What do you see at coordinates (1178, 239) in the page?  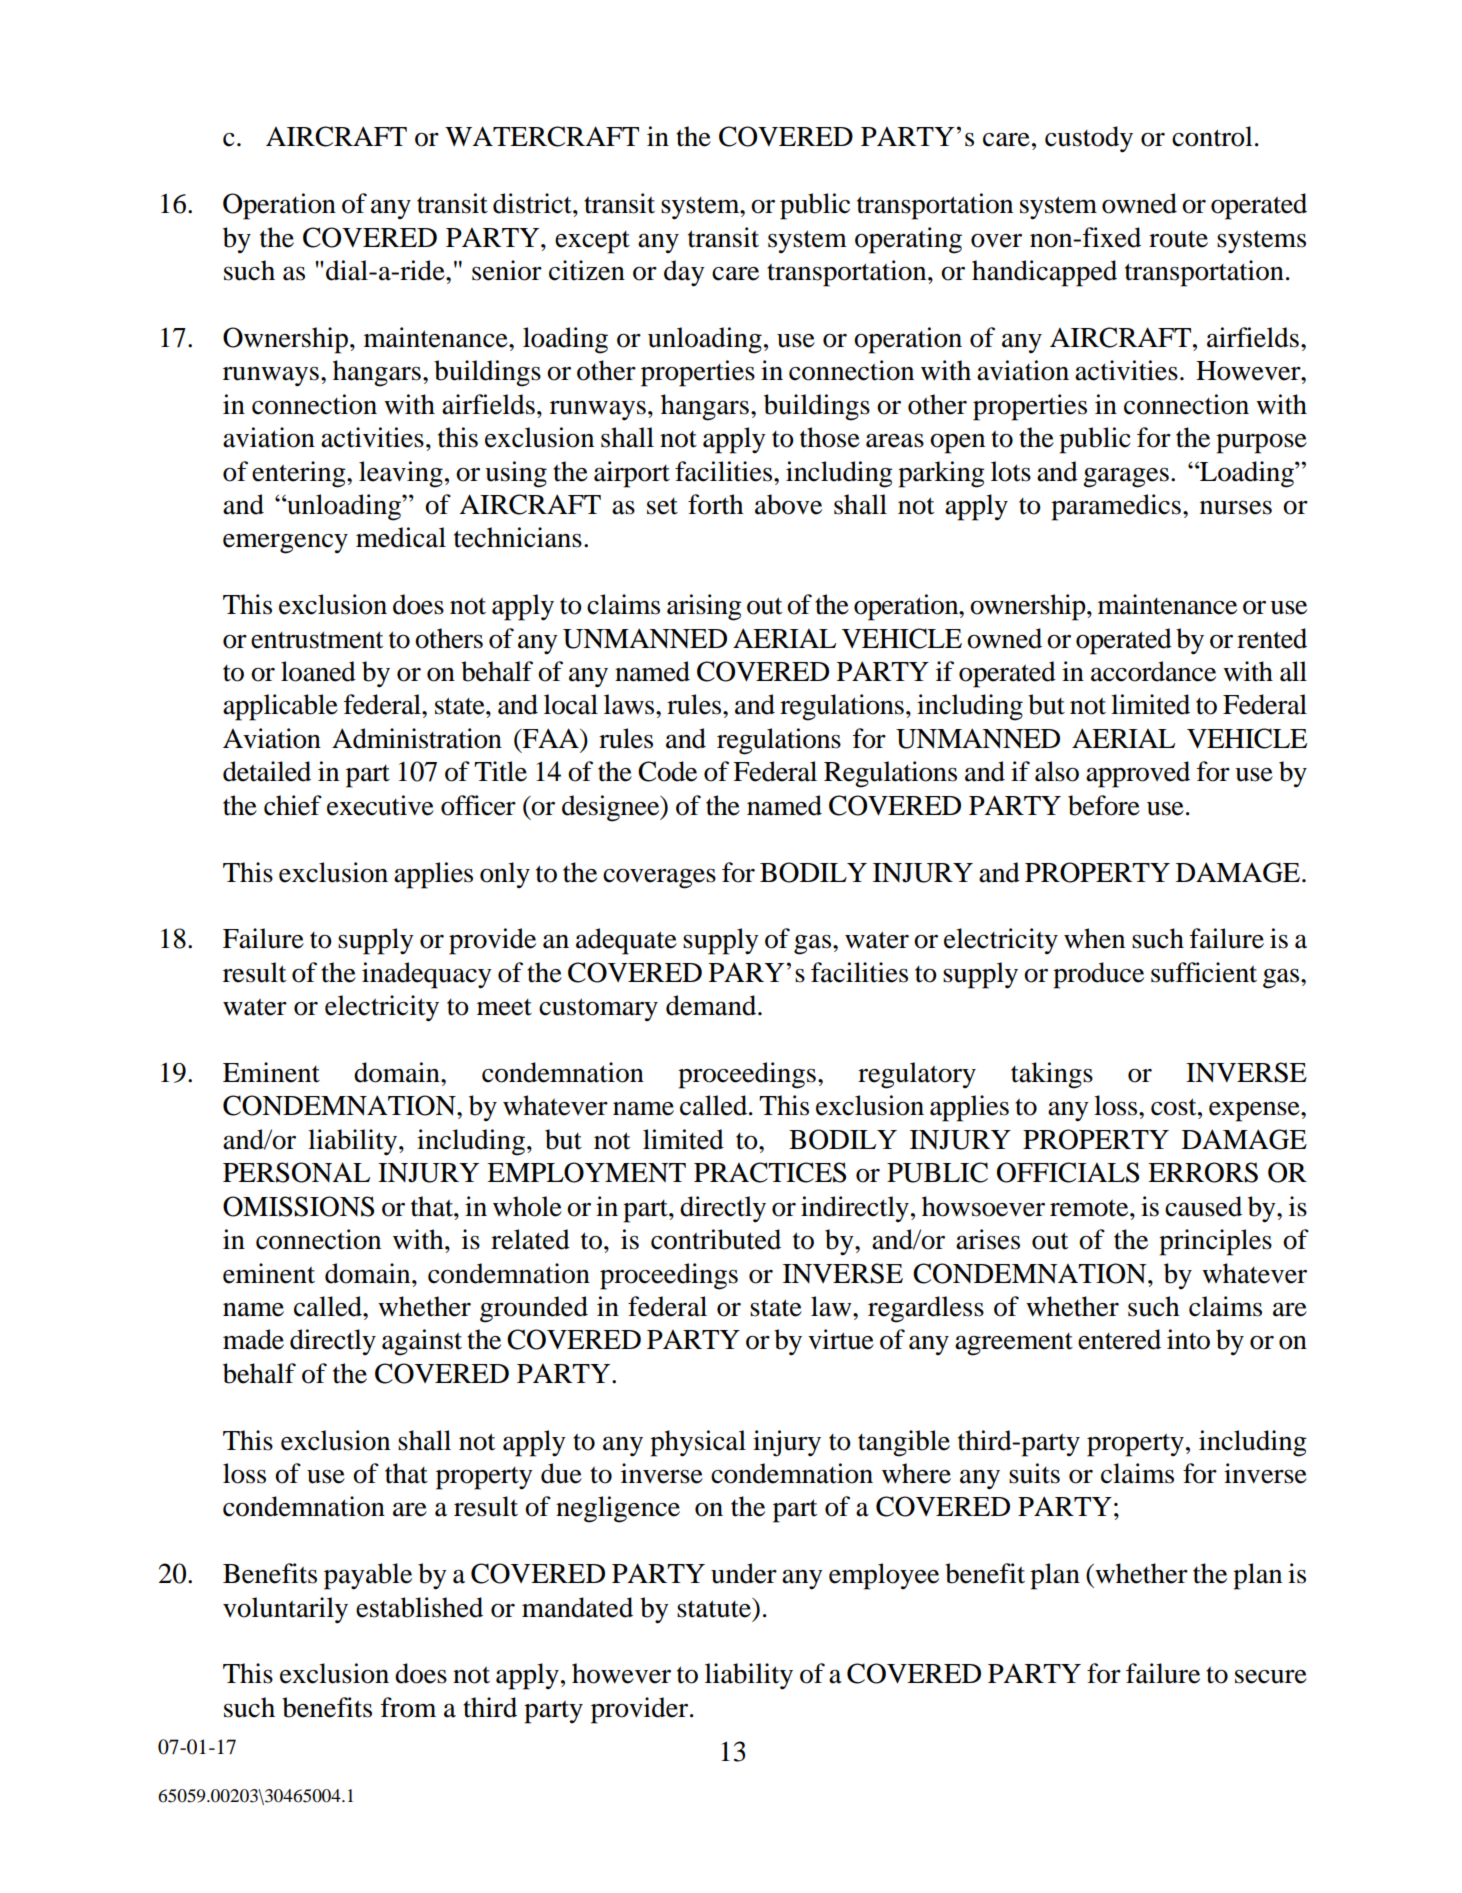 I see `route` at bounding box center [1178, 239].
